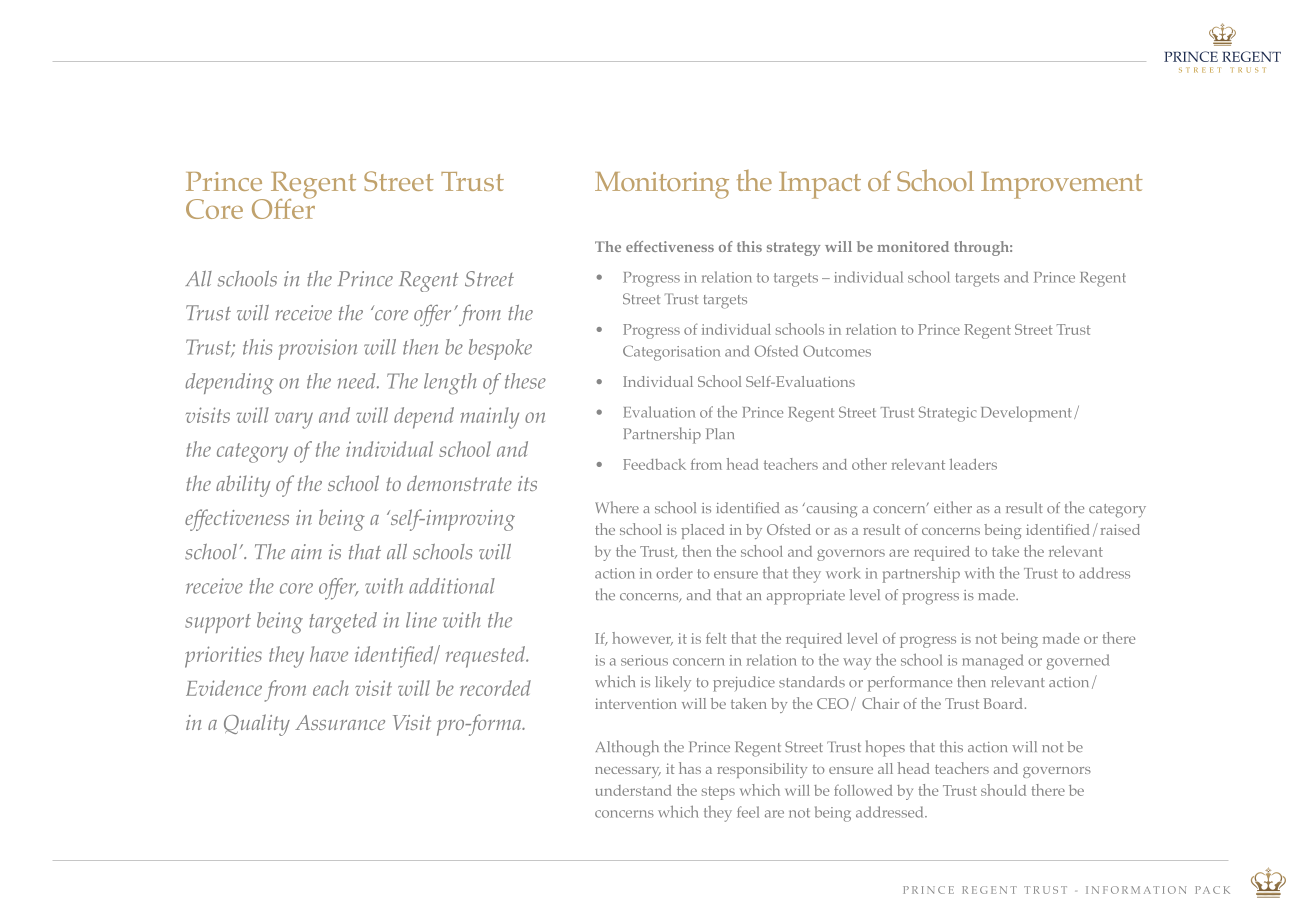 This image has height=924, width=1308. I want to click on Monitoring, so click(662, 185).
